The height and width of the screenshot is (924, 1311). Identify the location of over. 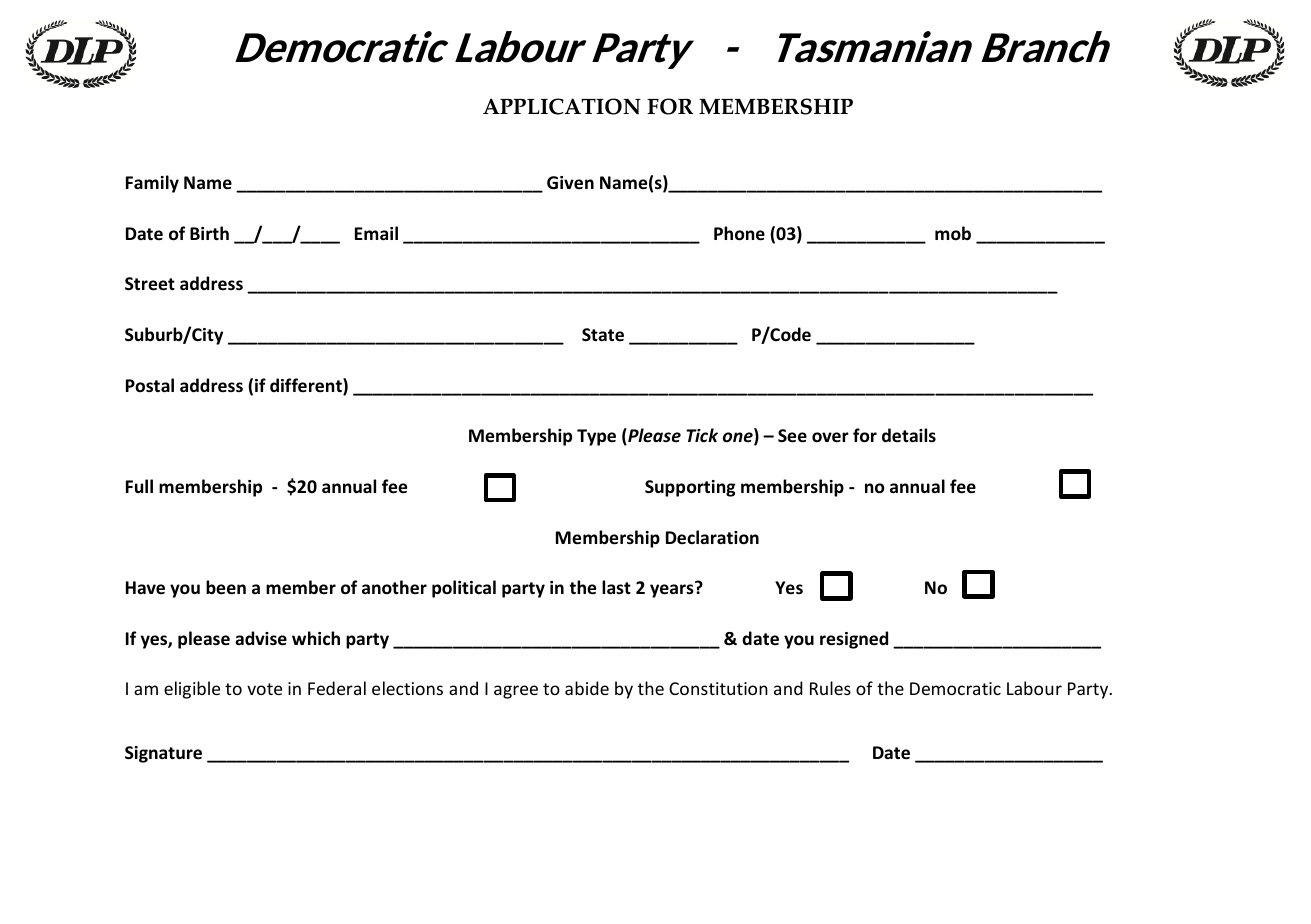
(830, 437).
